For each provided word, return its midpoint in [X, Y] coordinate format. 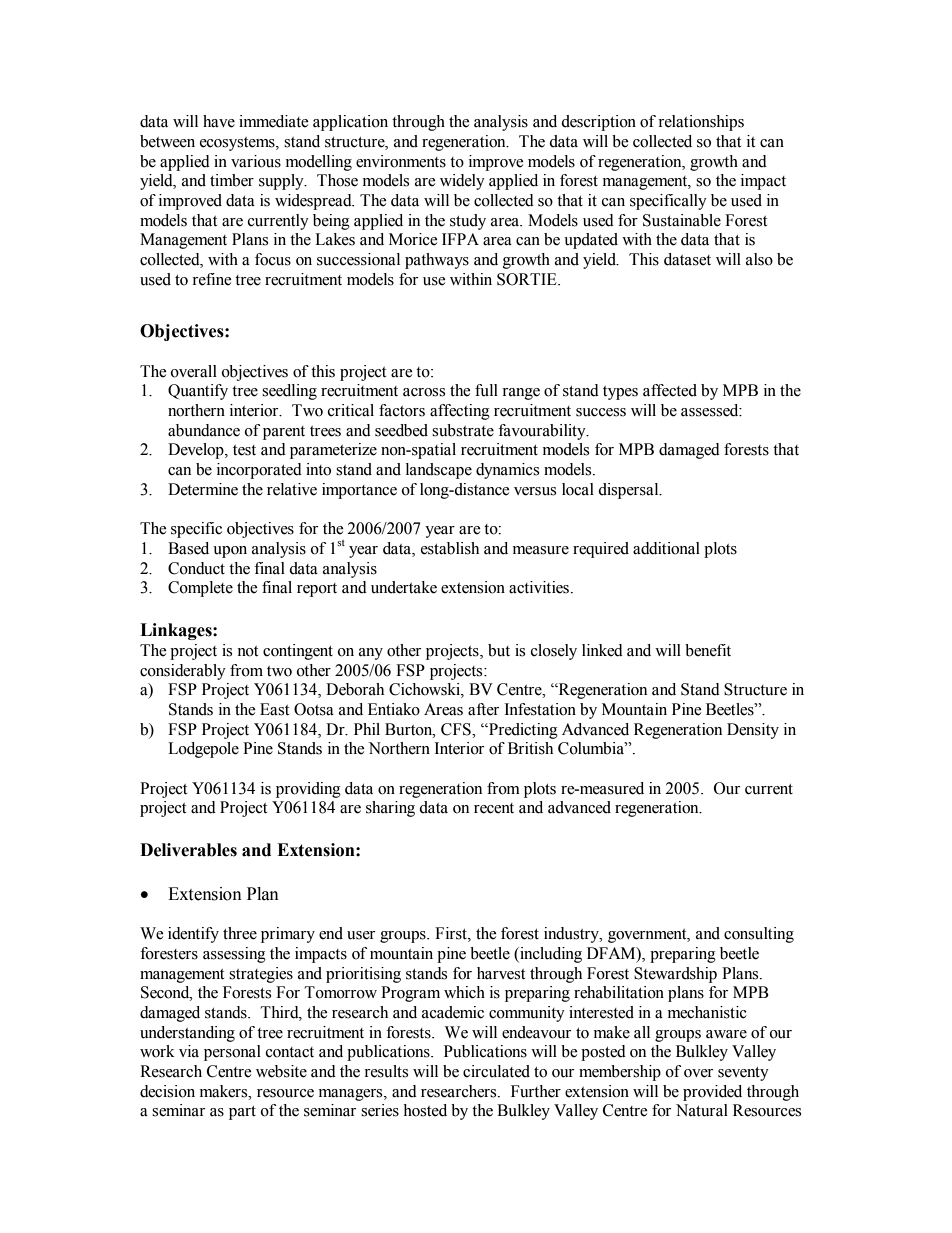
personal [232, 1053]
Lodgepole [203, 750]
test [244, 450]
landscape [439, 471]
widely [462, 182]
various [256, 161]
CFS [457, 729]
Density [753, 731]
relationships [701, 123]
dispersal [629, 491]
